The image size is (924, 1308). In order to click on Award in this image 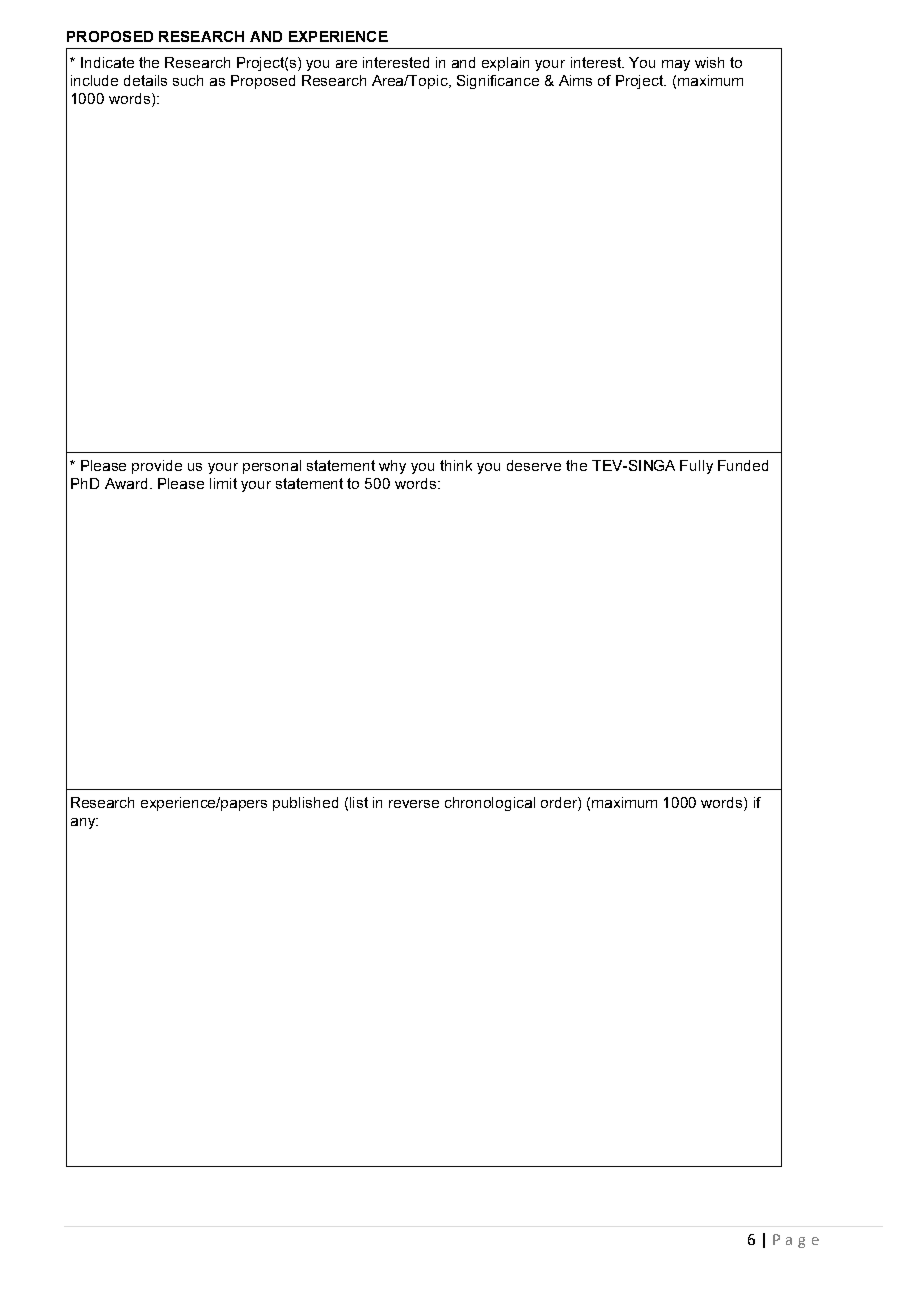, I will do `click(126, 483)`.
